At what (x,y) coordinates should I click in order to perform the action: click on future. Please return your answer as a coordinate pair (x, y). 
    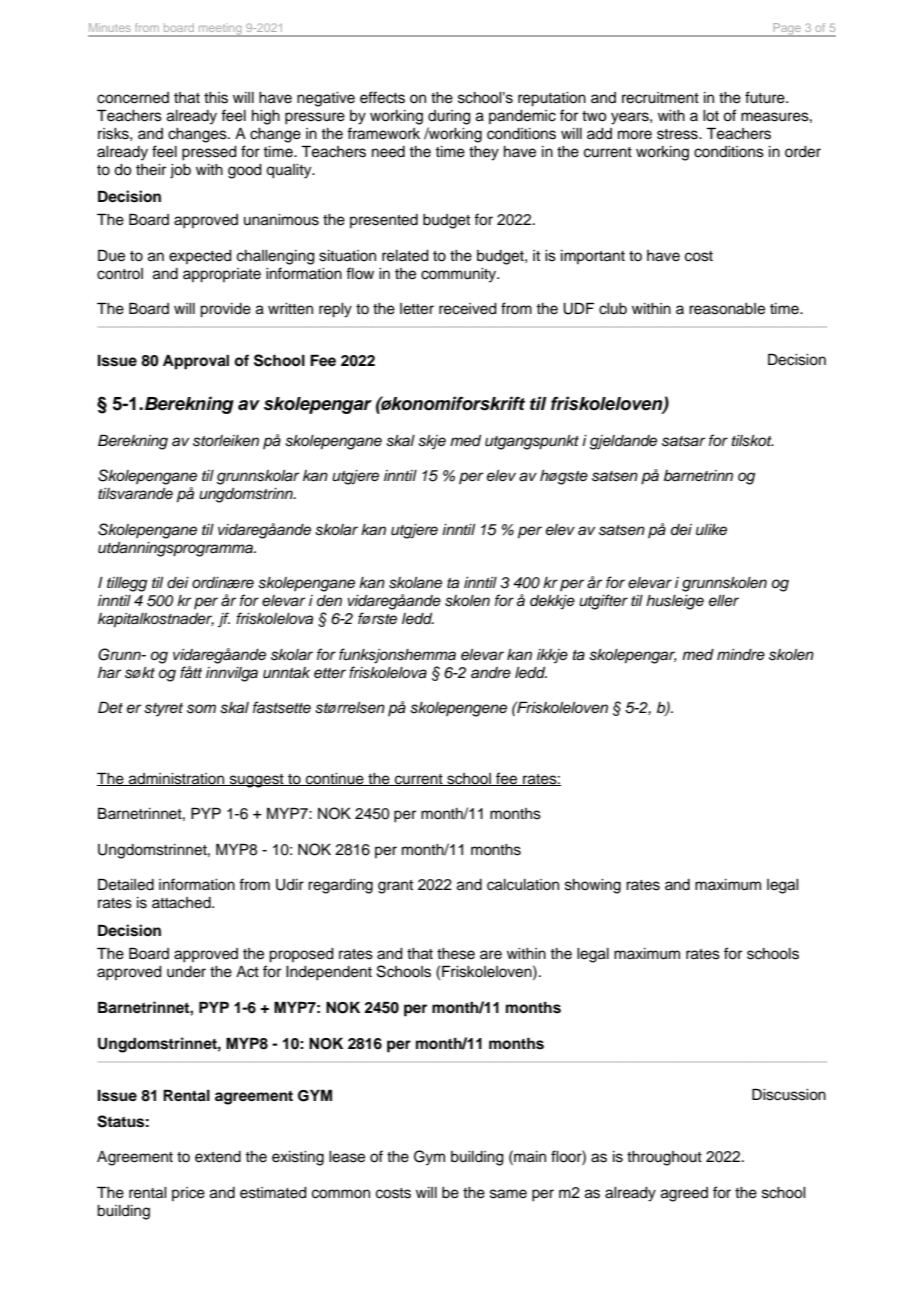
    Looking at the image, I should click on (766, 97).
